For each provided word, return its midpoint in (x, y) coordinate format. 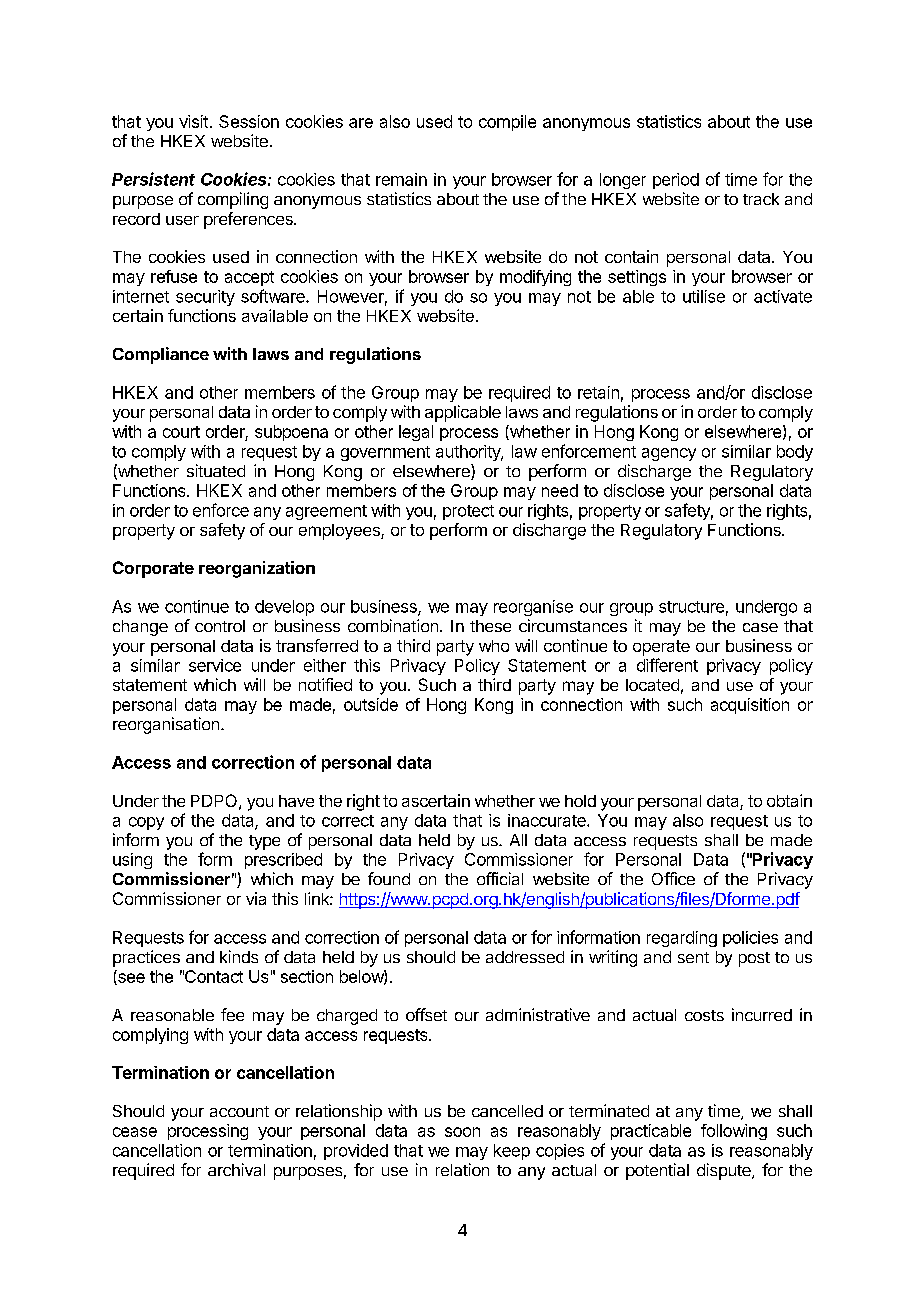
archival (236, 1169)
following (734, 1132)
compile (507, 123)
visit (193, 121)
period (676, 181)
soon (462, 1132)
